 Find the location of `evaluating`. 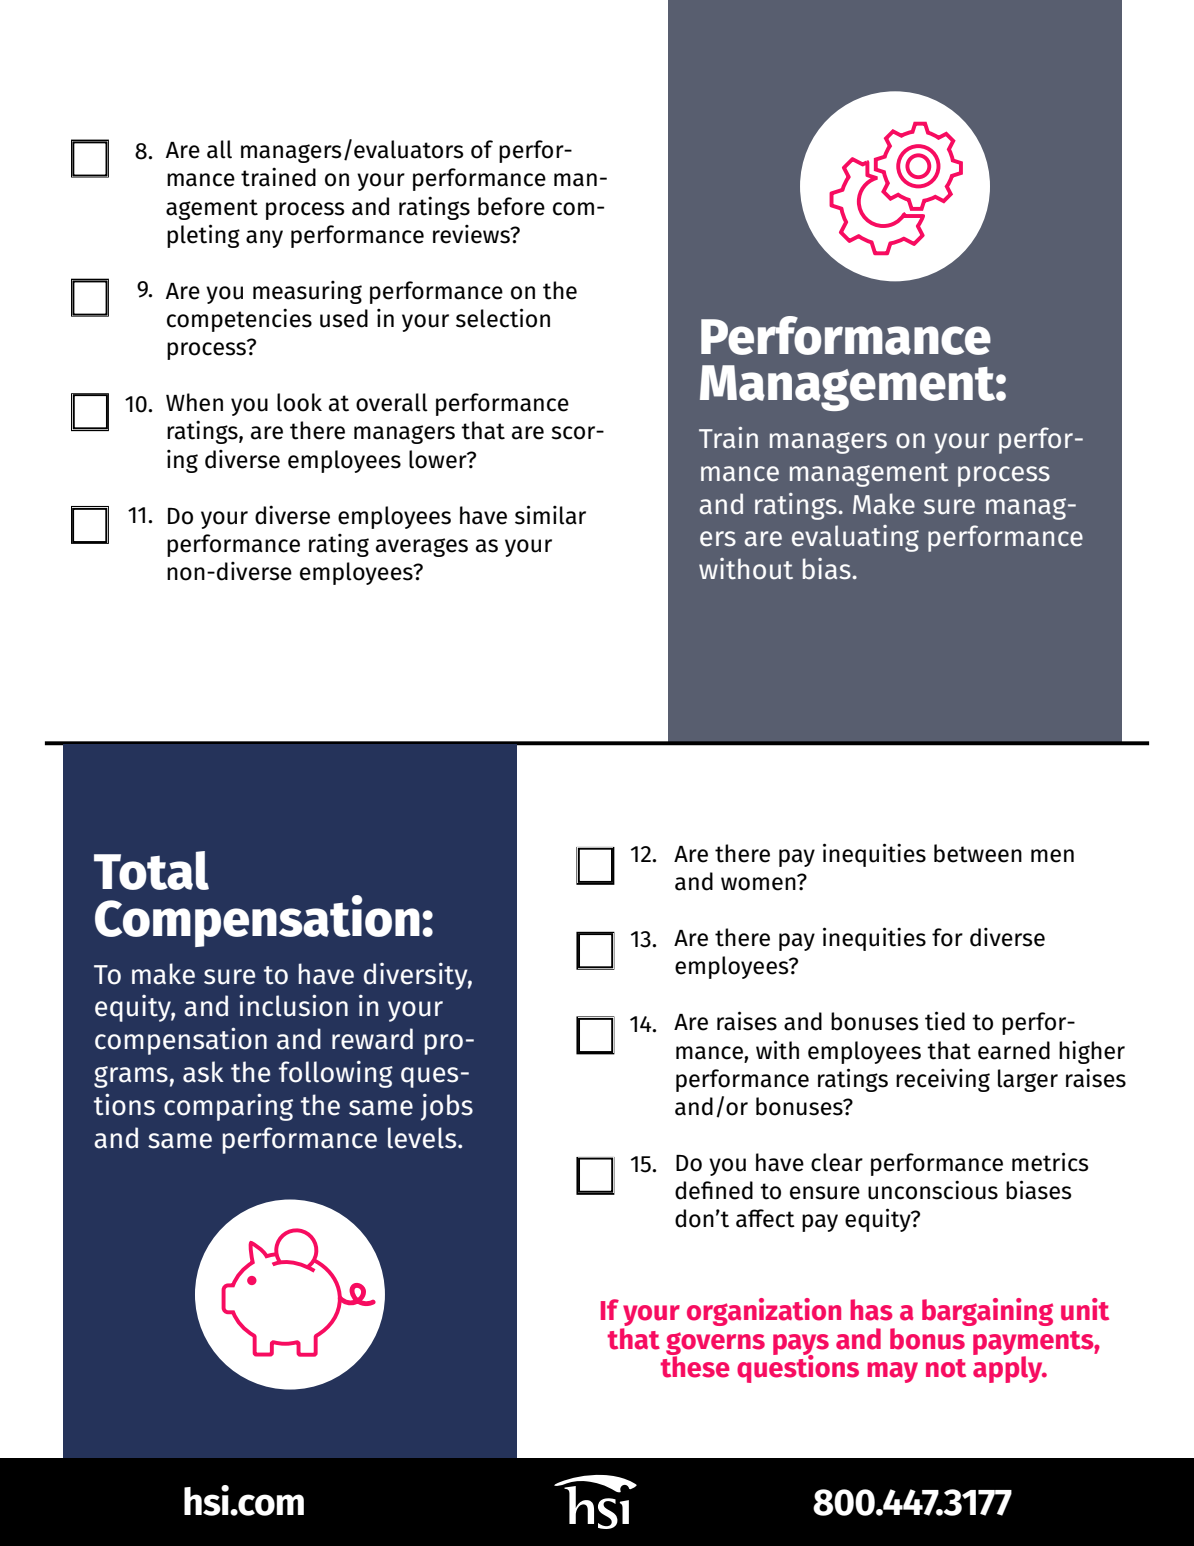

evaluating is located at coordinates (855, 538).
